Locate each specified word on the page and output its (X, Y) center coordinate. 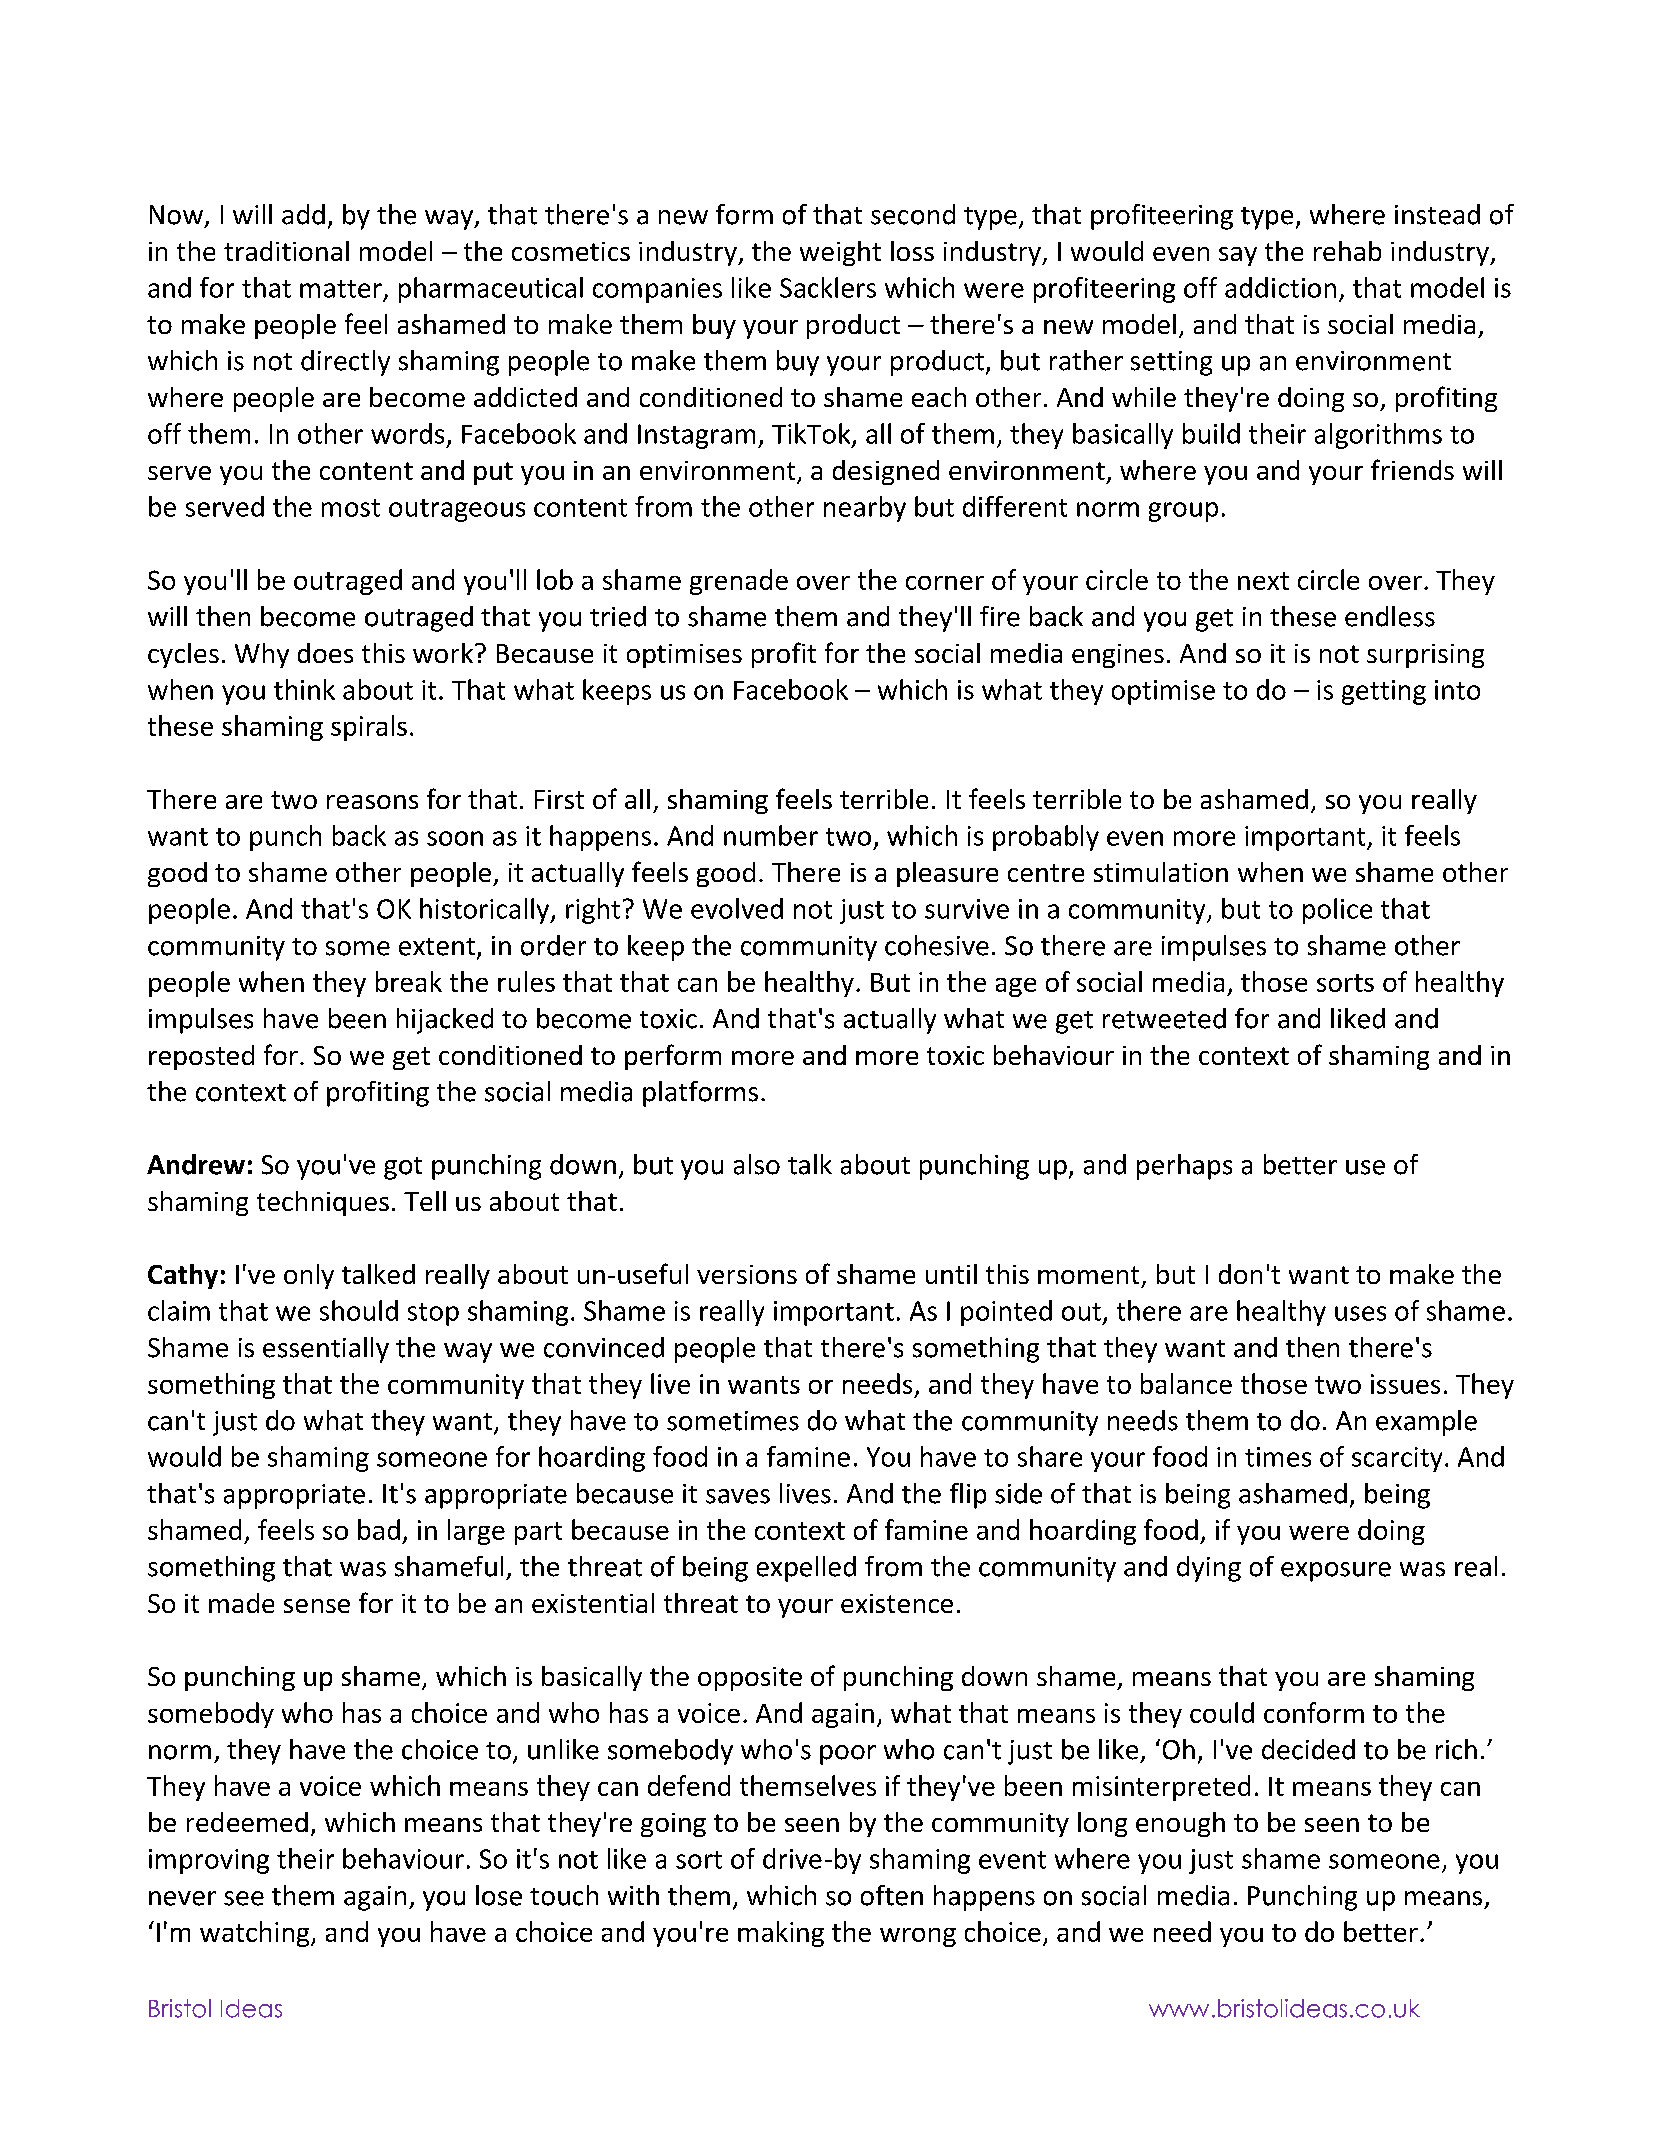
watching (256, 1934)
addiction (1280, 287)
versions (747, 1274)
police (1337, 911)
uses (1360, 1313)
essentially (326, 1350)
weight (840, 253)
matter (341, 289)
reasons (372, 802)
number (771, 835)
